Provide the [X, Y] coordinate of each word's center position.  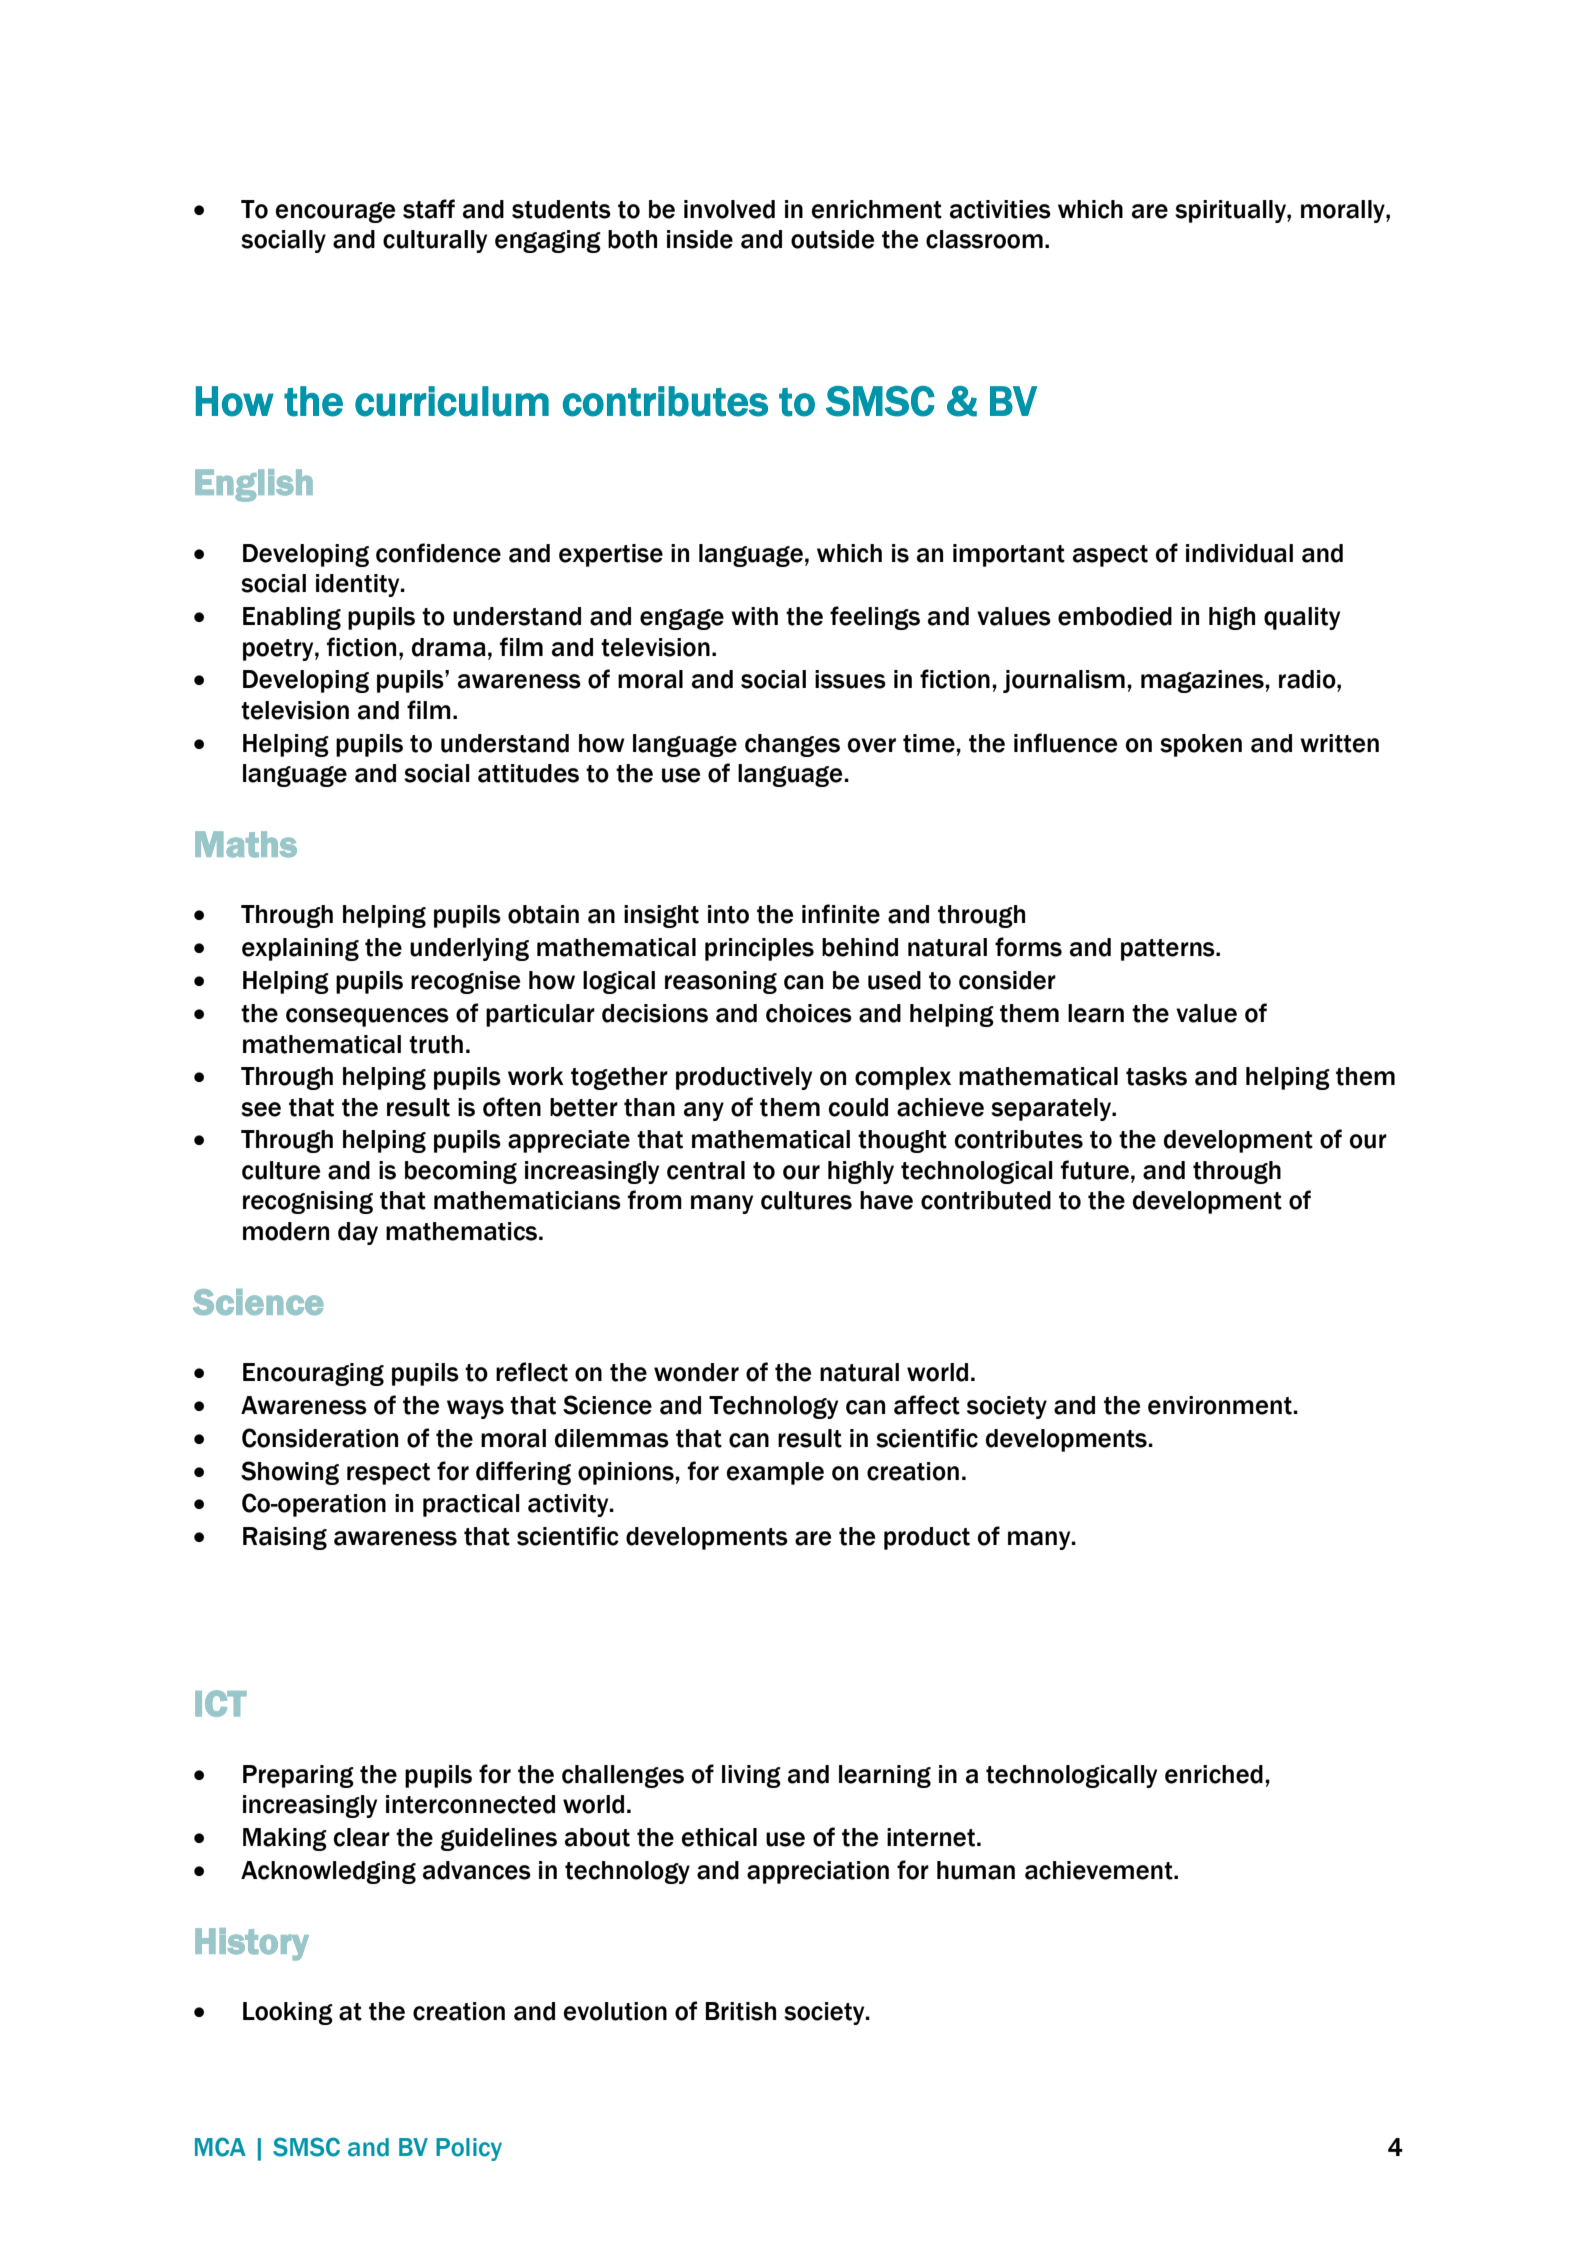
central [706, 1170]
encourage [335, 212]
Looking [288, 2013]
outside [832, 239]
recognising [308, 1202]
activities [1000, 209]
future [1095, 1170]
